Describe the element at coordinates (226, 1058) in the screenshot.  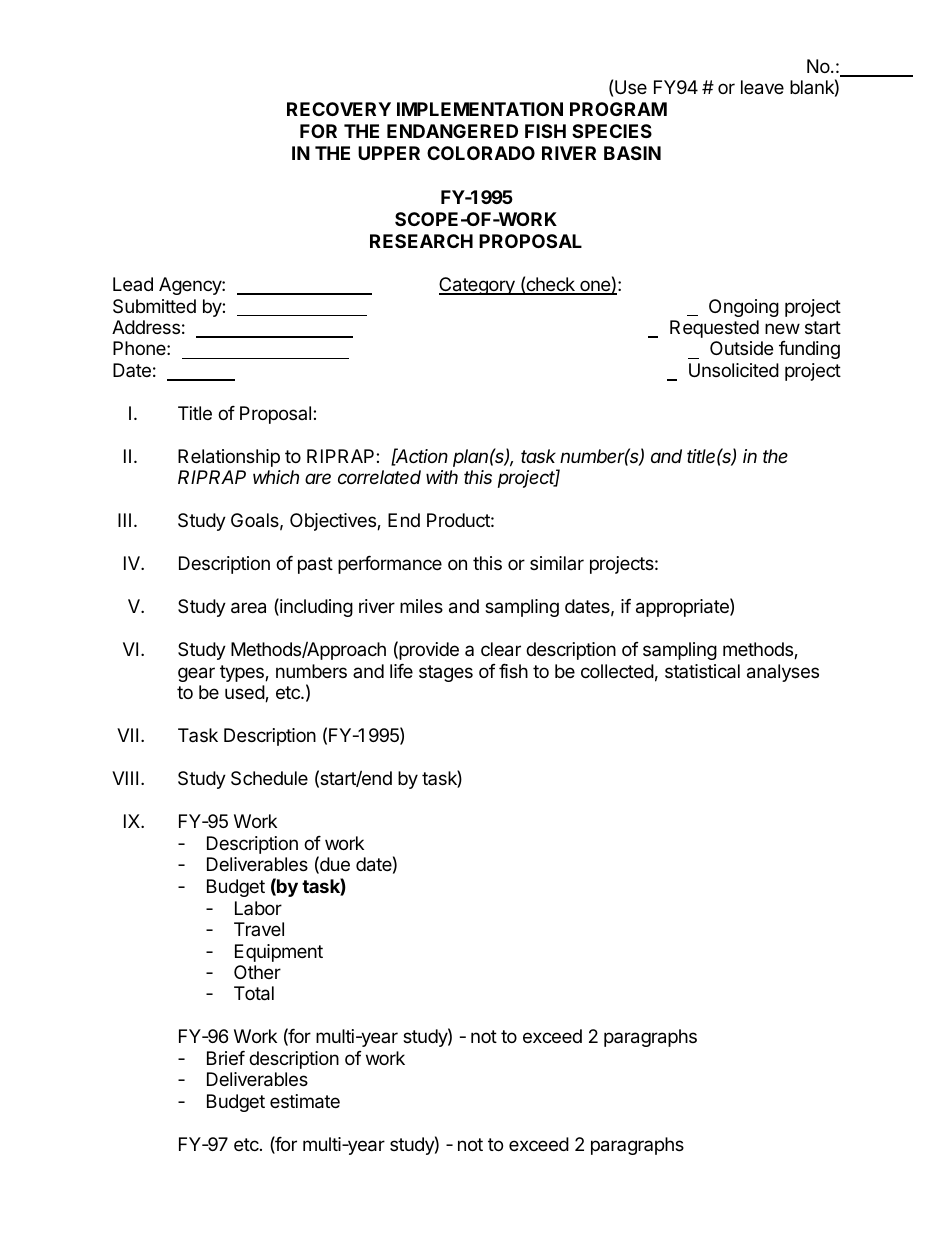
I see `Brief` at that location.
